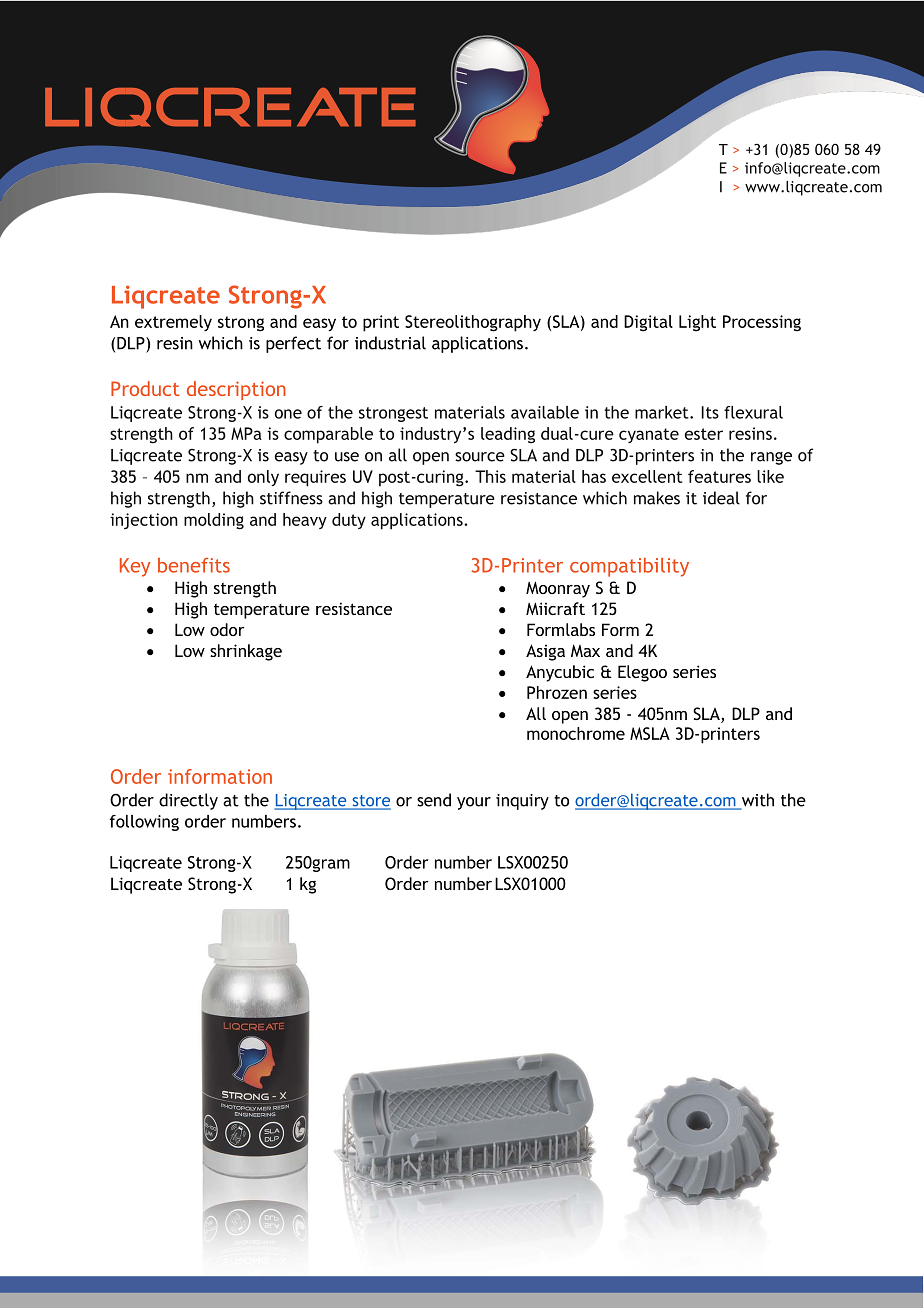 This page has height=1308, width=924. I want to click on only, so click(263, 478).
